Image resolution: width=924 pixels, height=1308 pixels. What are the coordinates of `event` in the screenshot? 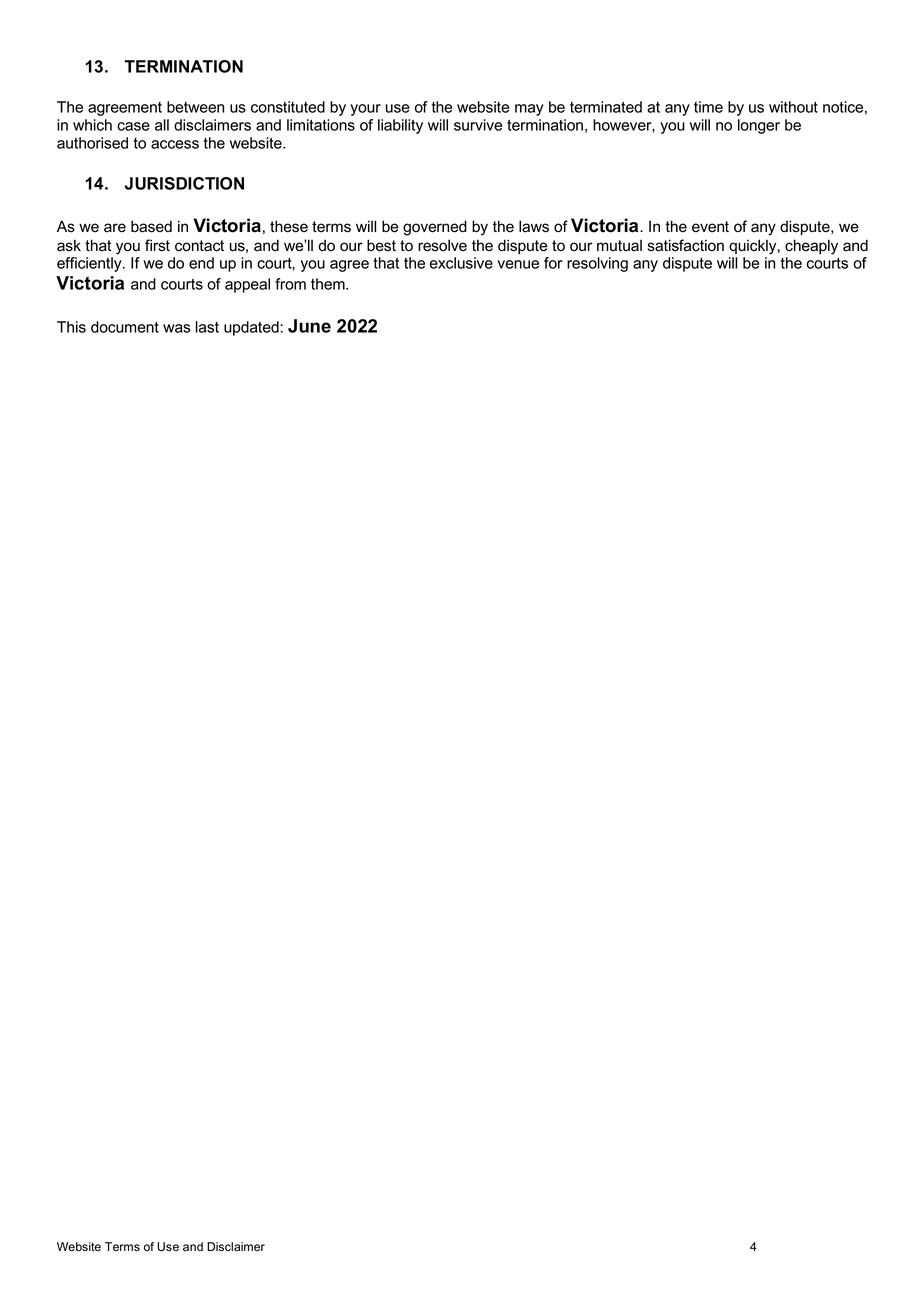 It's located at (710, 227).
